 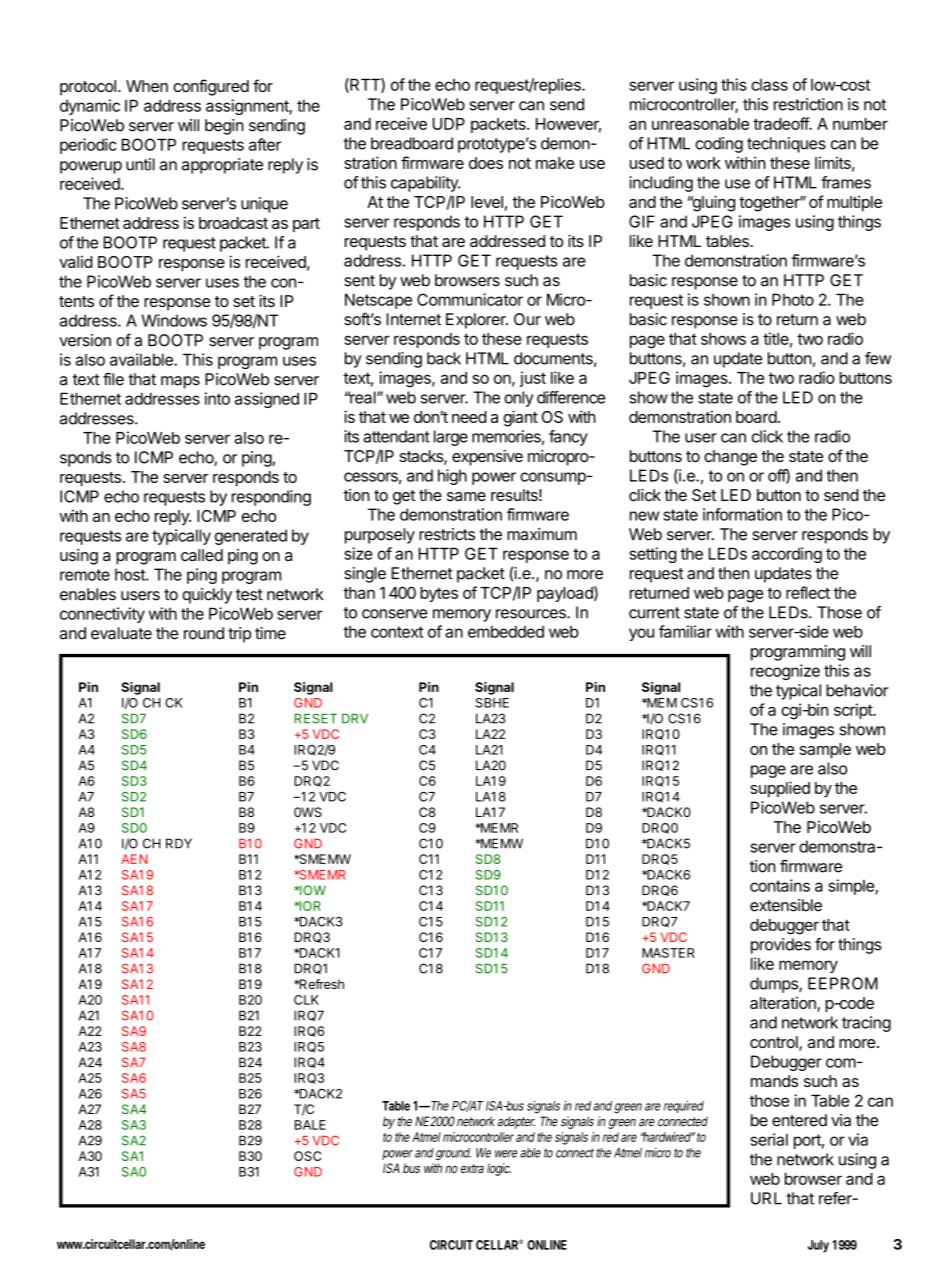 What do you see at coordinates (766, 1198) in the document?
I see `URL` at bounding box center [766, 1198].
